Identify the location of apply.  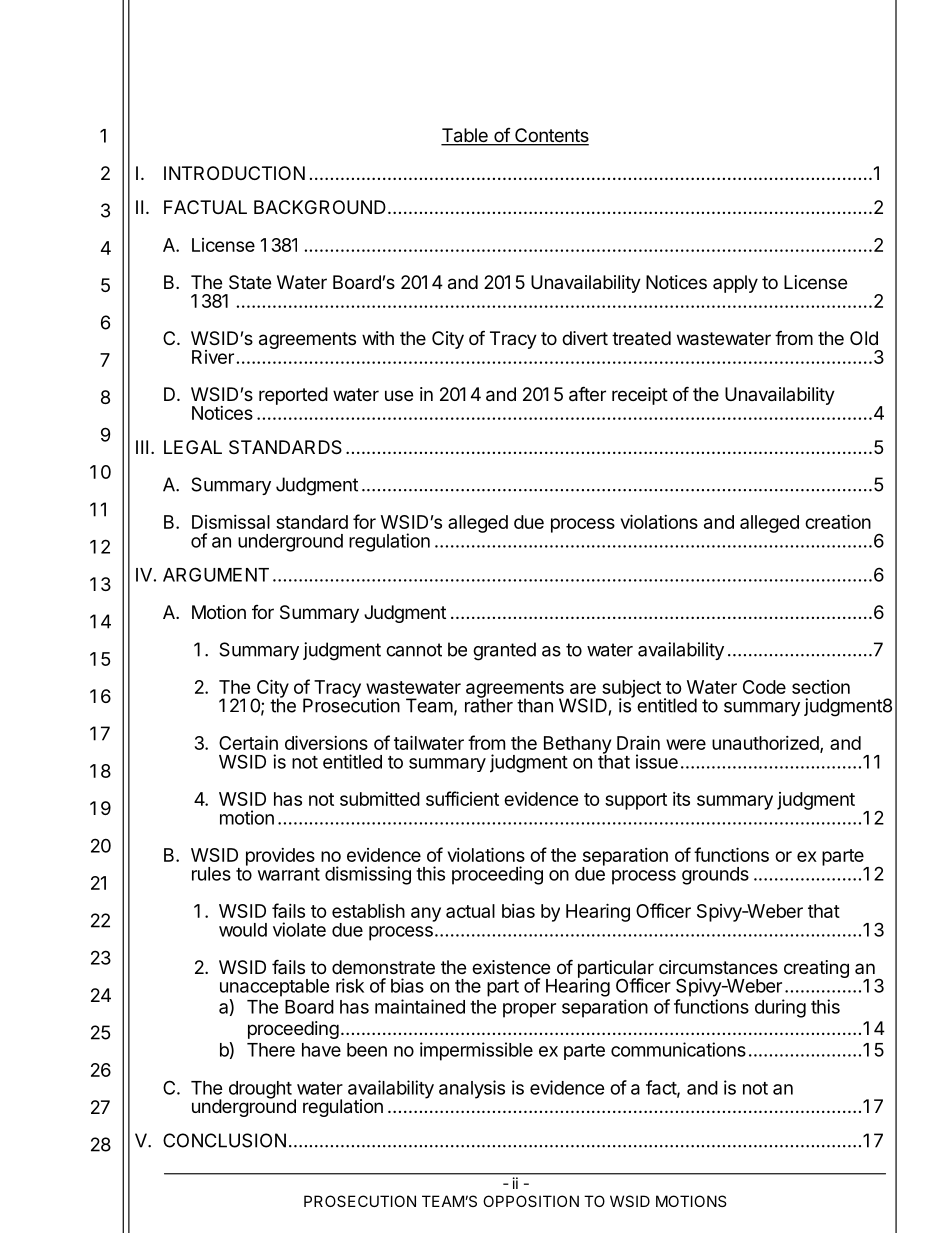
(735, 284).
